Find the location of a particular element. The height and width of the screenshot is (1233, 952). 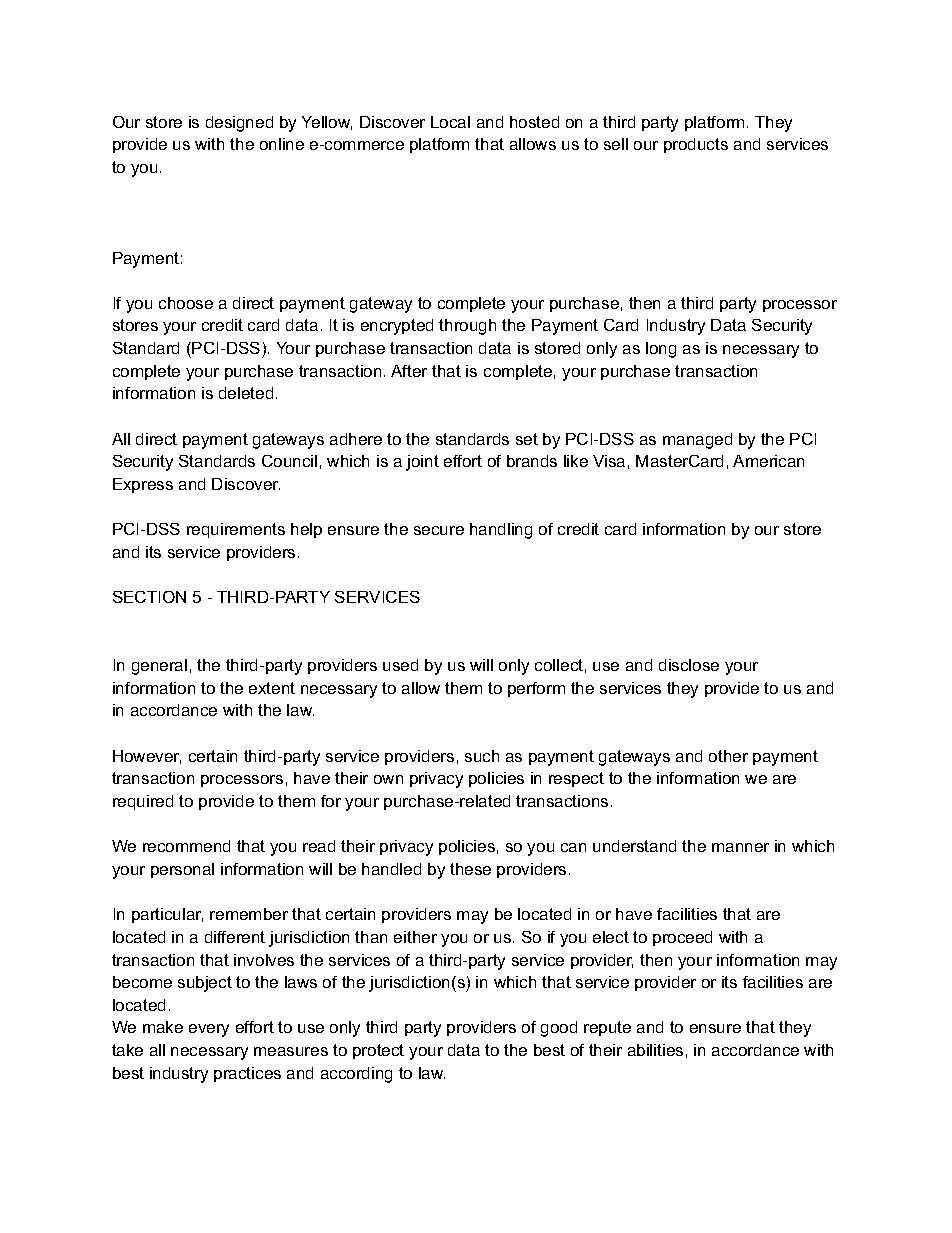

However is located at coordinates (147, 757).
